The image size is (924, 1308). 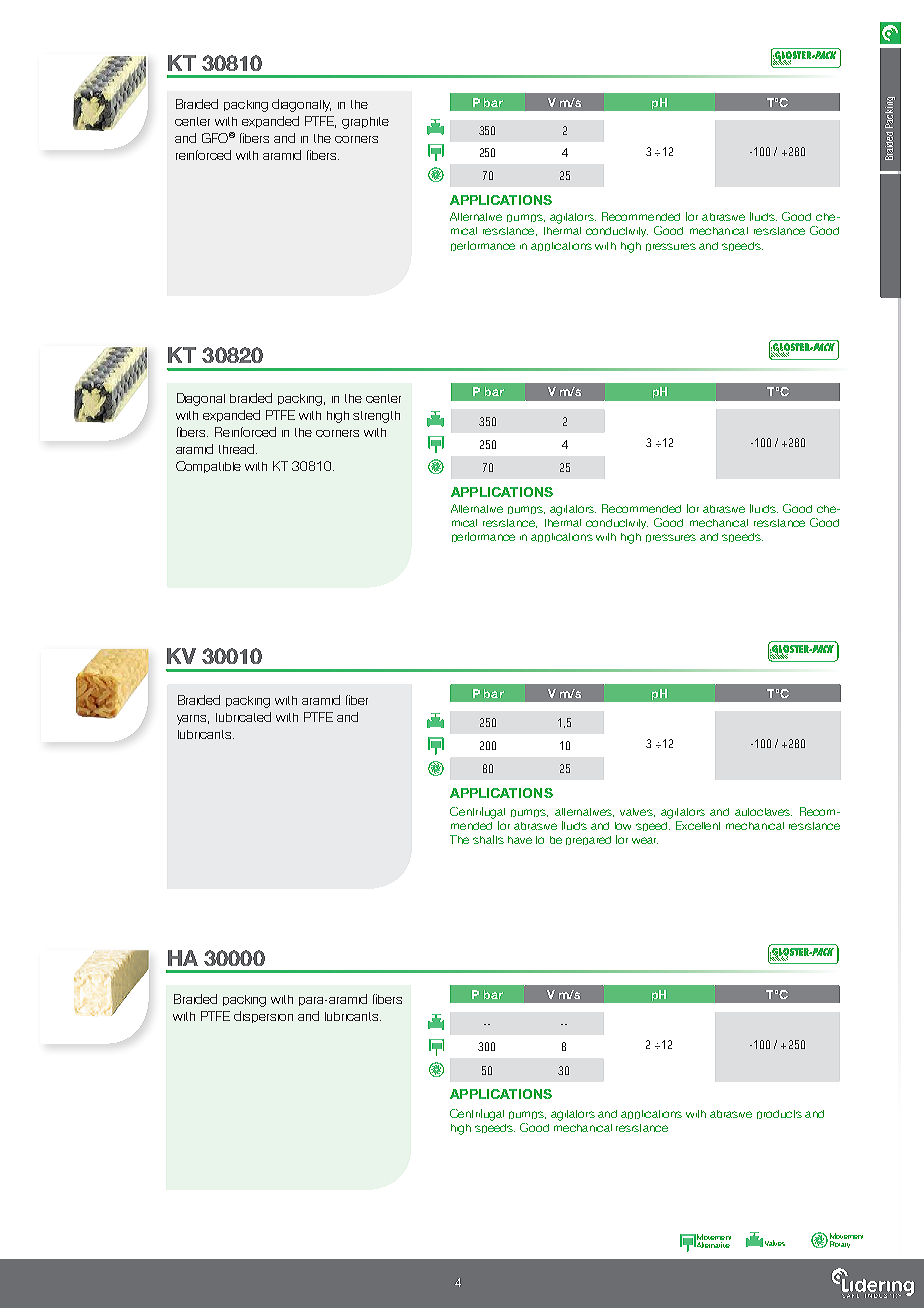 What do you see at coordinates (263, 1017) in the page?
I see `dispersion` at bounding box center [263, 1017].
